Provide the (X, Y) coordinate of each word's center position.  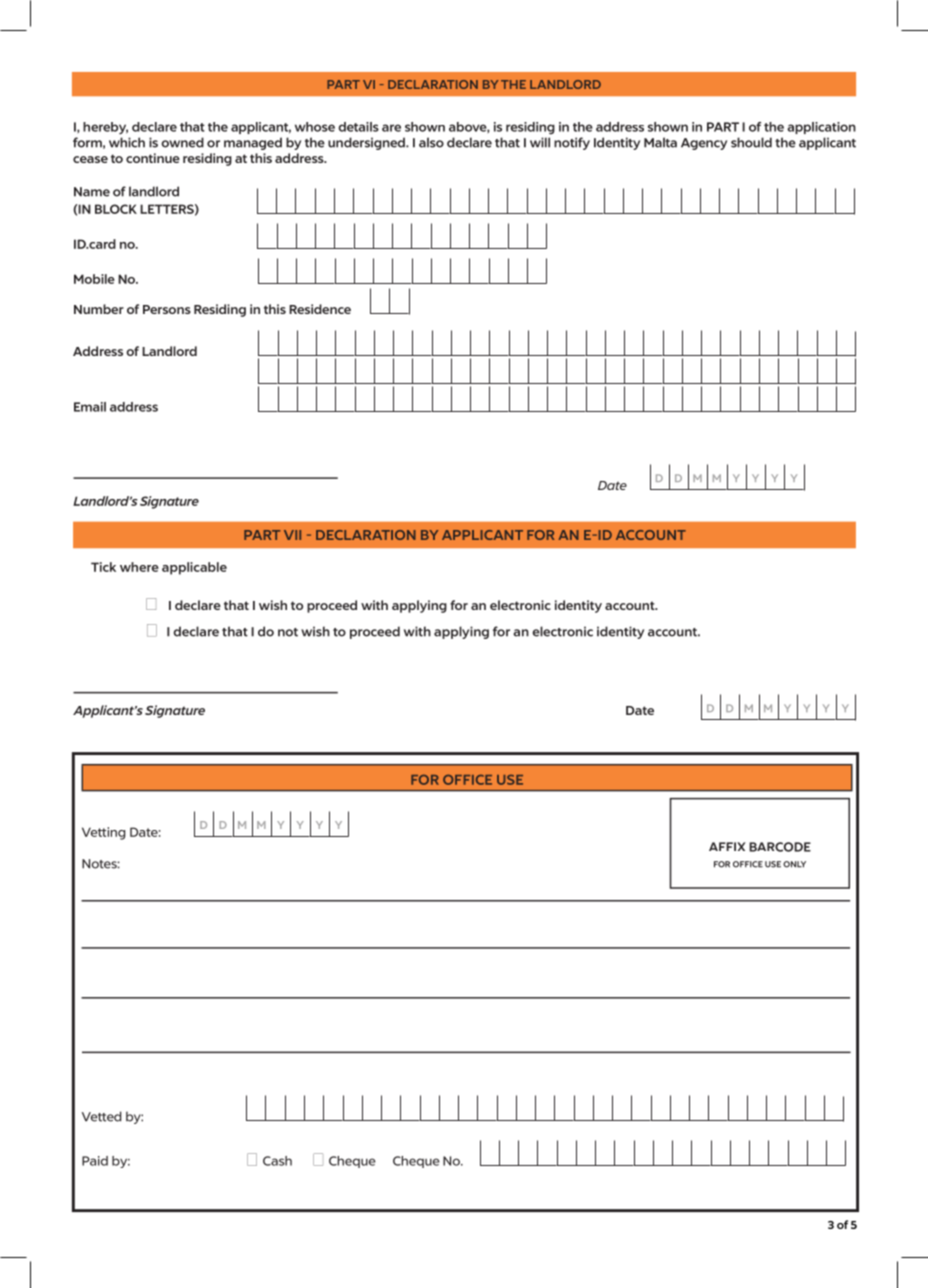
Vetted (101, 1116)
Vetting (103, 833)
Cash (277, 1161)
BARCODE (780, 847)
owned (182, 142)
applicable (194, 568)
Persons (167, 309)
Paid (95, 1161)
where (139, 567)
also (431, 142)
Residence (320, 309)
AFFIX (727, 846)
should (751, 142)
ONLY (794, 864)
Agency (704, 144)
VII (292, 535)
